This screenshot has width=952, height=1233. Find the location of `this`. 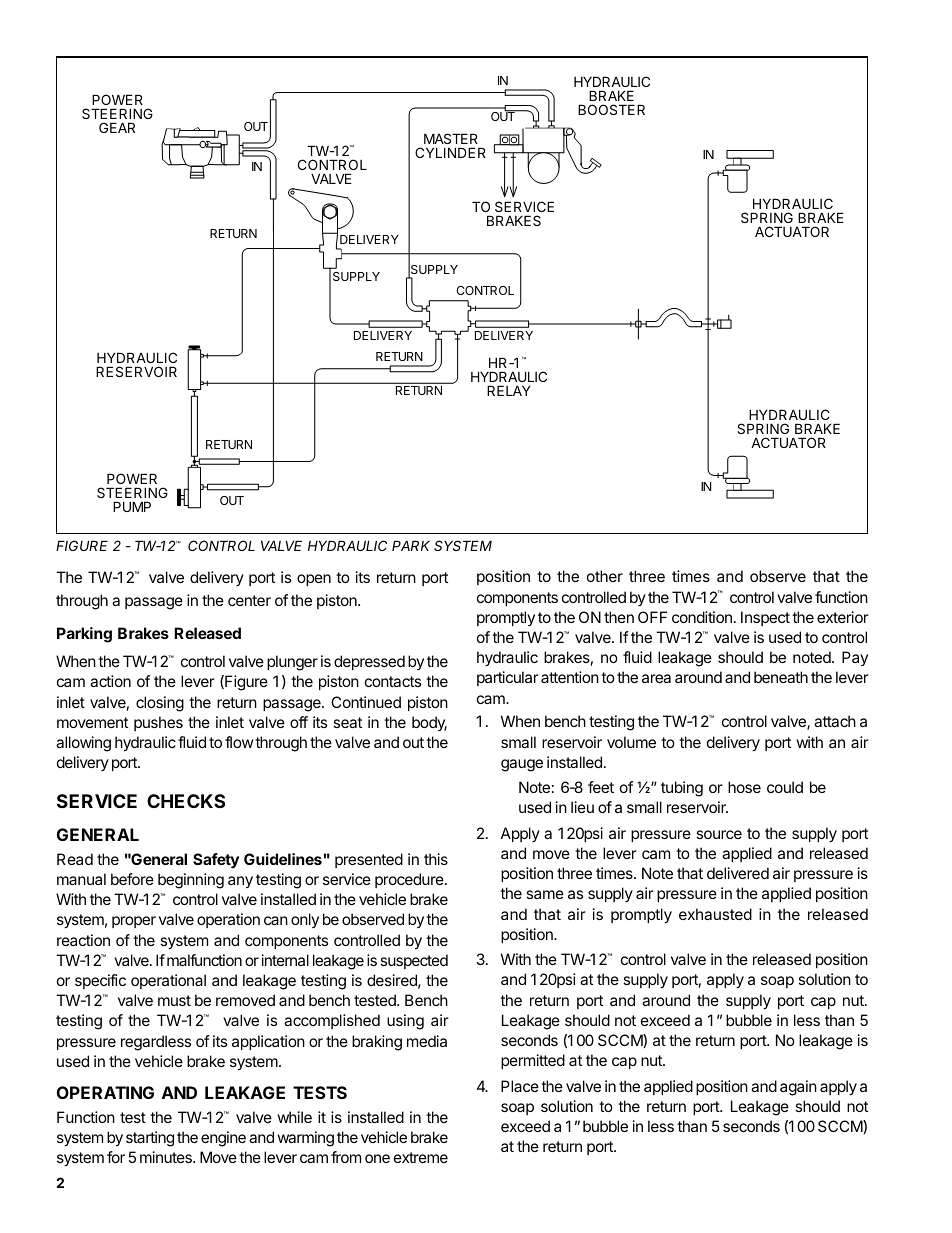

this is located at coordinates (436, 859).
